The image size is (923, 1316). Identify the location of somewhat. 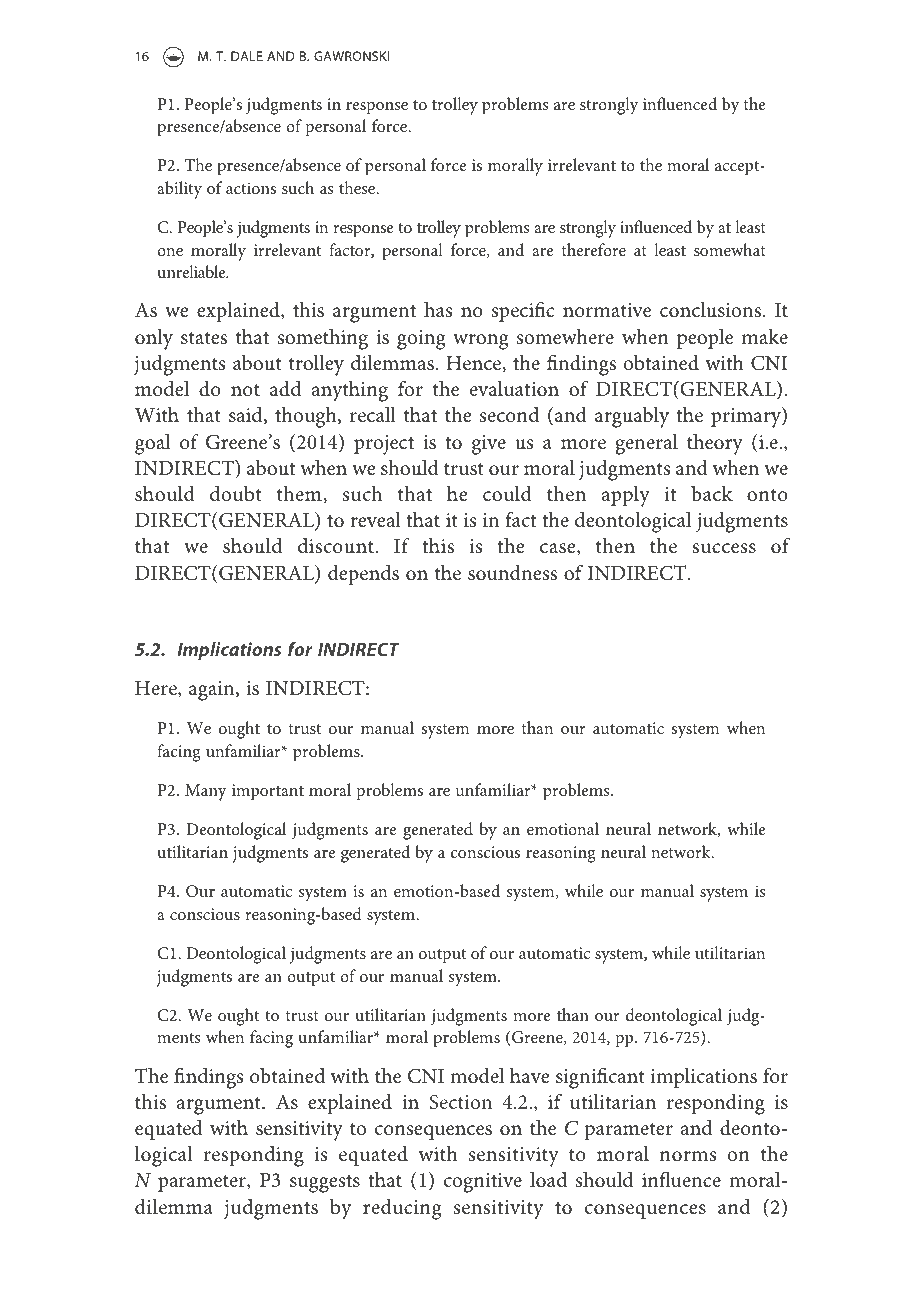
(730, 249).
